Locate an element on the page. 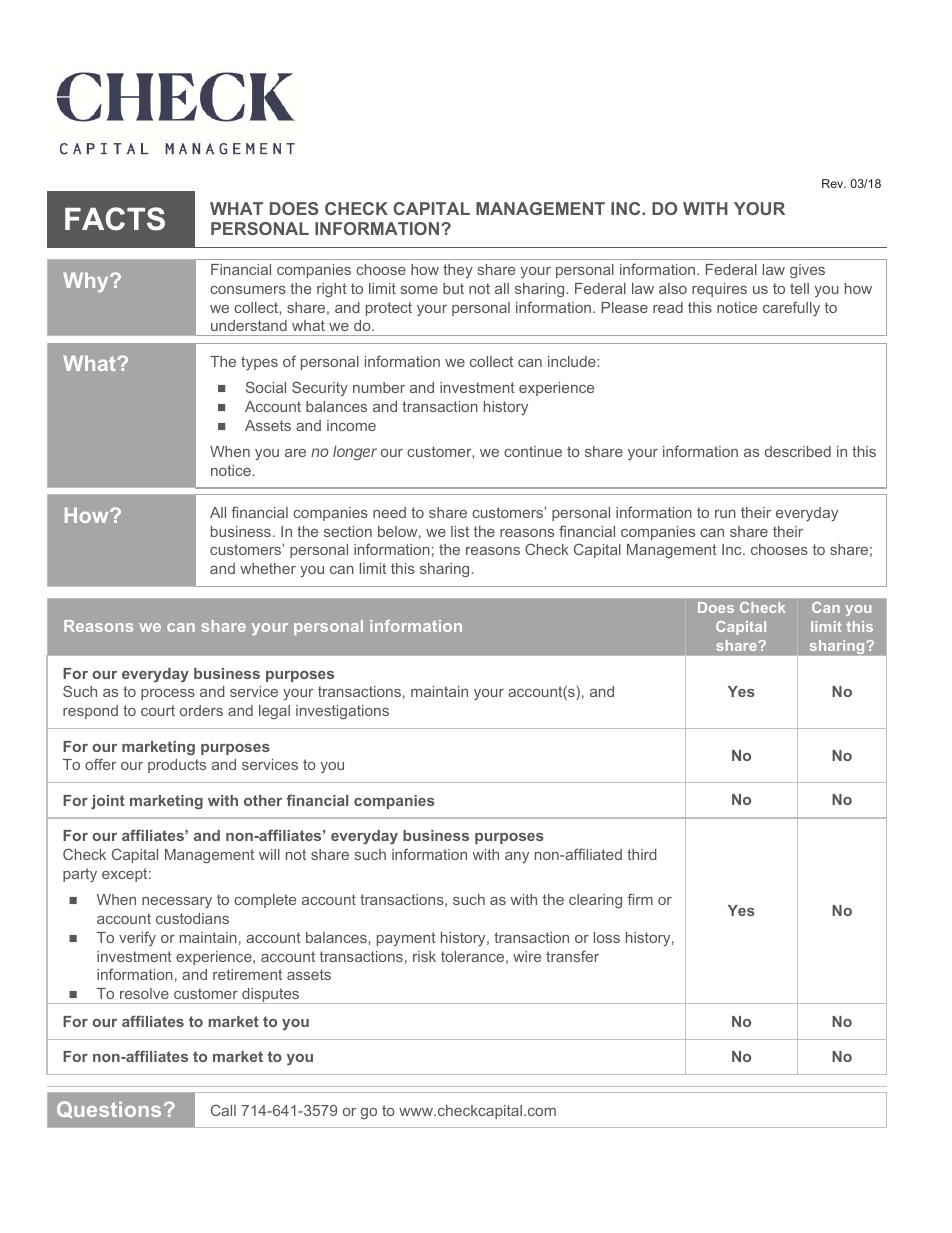 The height and width of the image is (1233, 952). risk is located at coordinates (424, 956).
